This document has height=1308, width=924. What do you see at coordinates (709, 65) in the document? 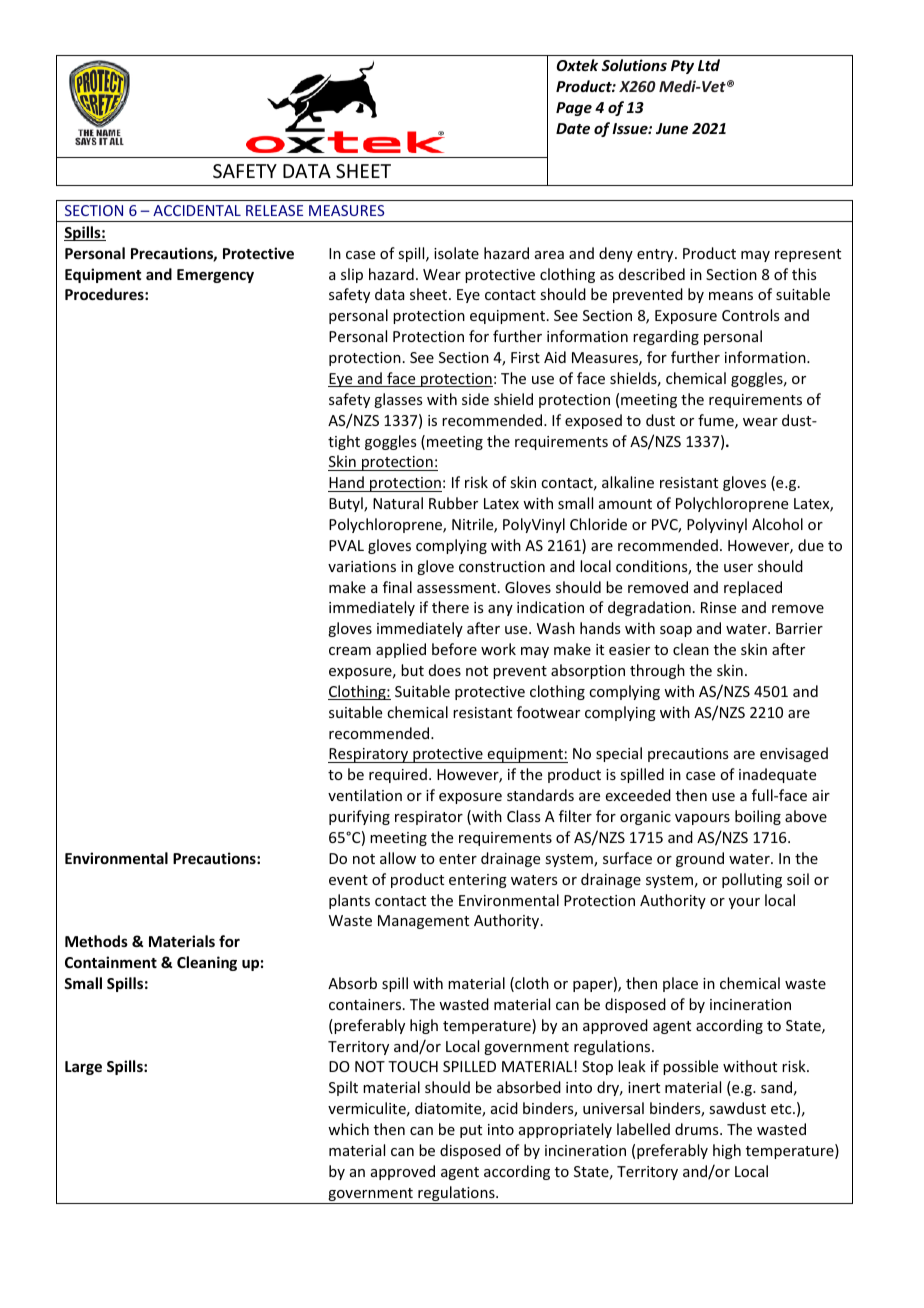
I see `Ltd` at bounding box center [709, 65].
